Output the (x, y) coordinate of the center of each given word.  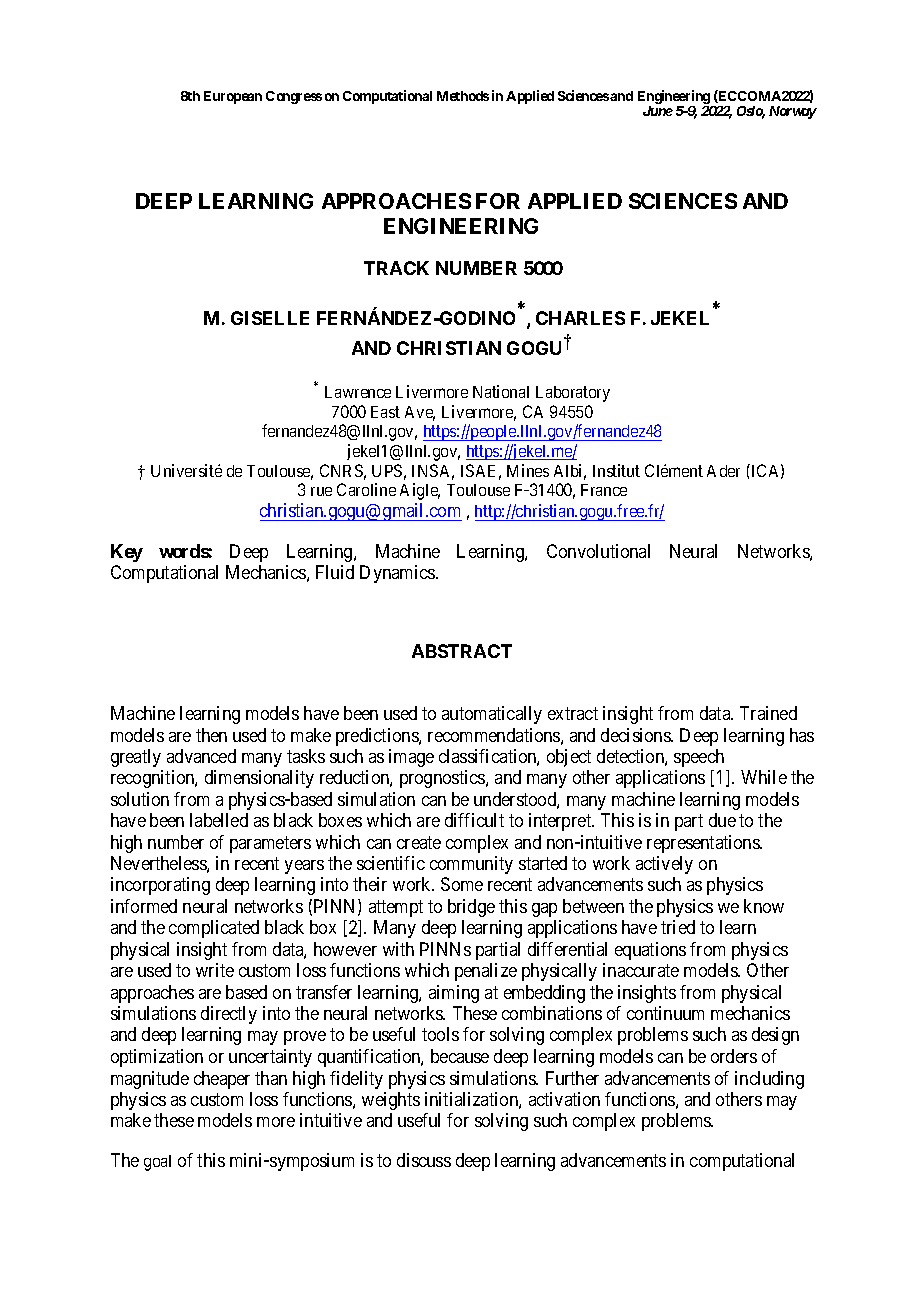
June (658, 111)
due (722, 820)
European (233, 97)
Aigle (420, 491)
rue (321, 491)
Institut (616, 470)
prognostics (443, 779)
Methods (463, 96)
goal (157, 1163)
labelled (219, 820)
